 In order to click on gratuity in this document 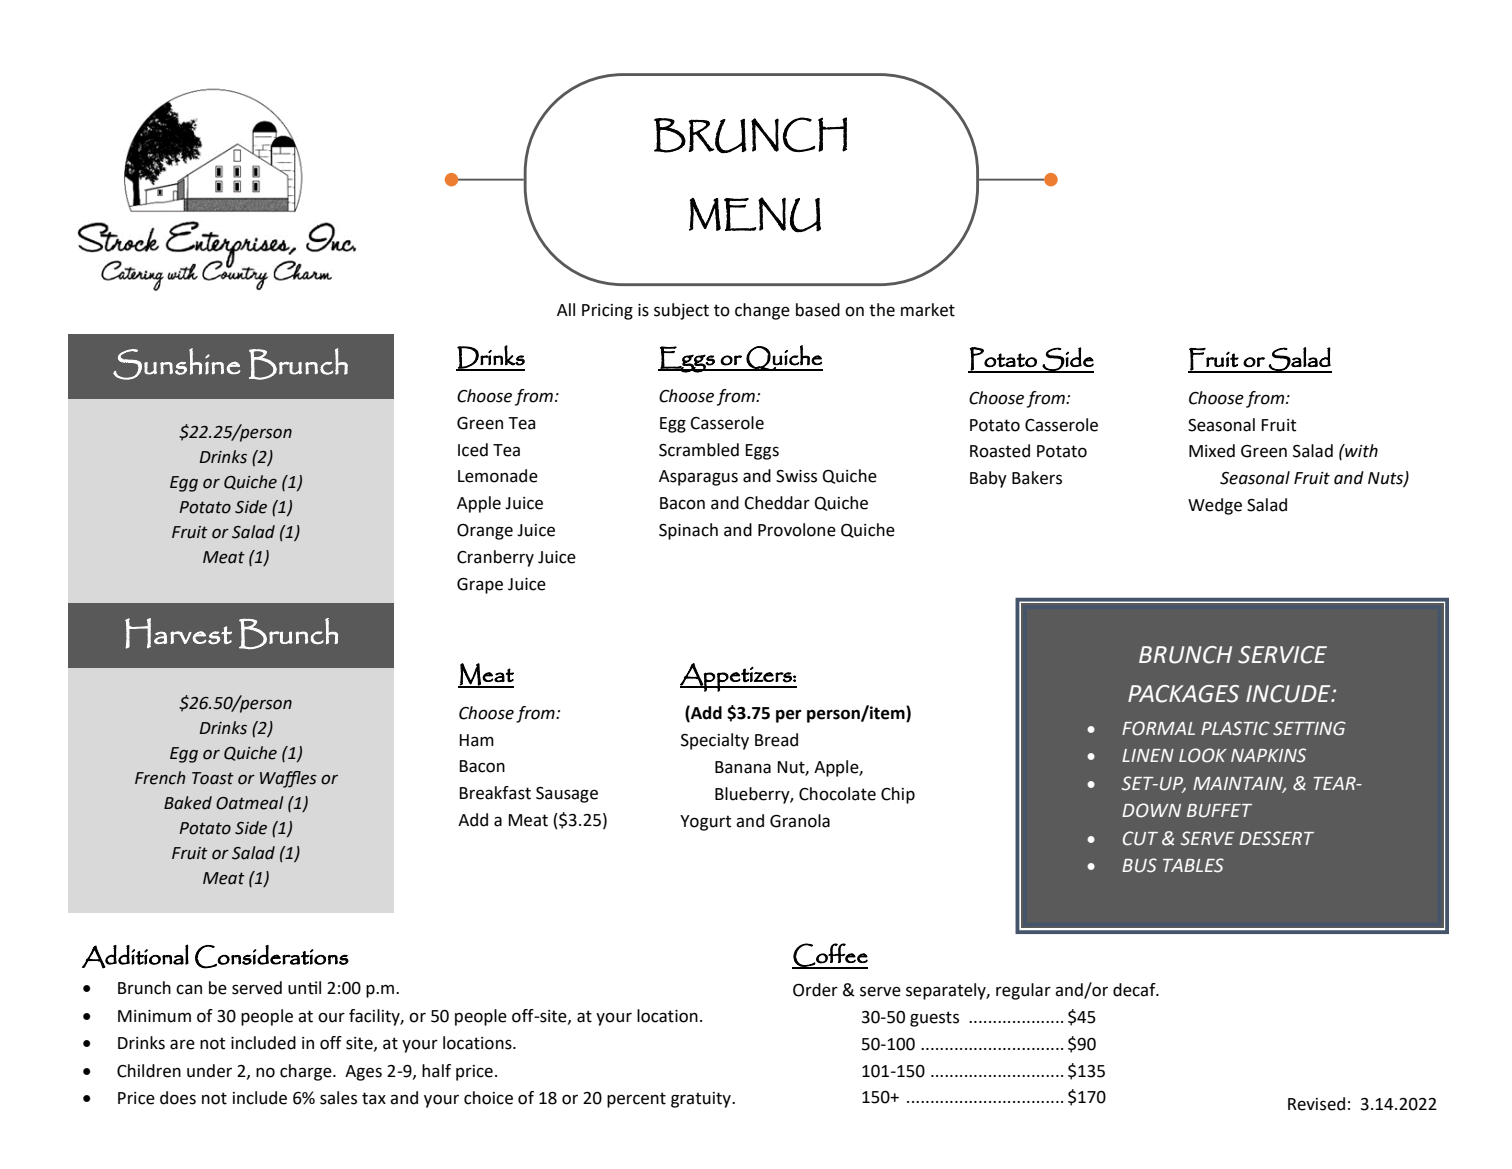, I will do `click(702, 1100)`.
